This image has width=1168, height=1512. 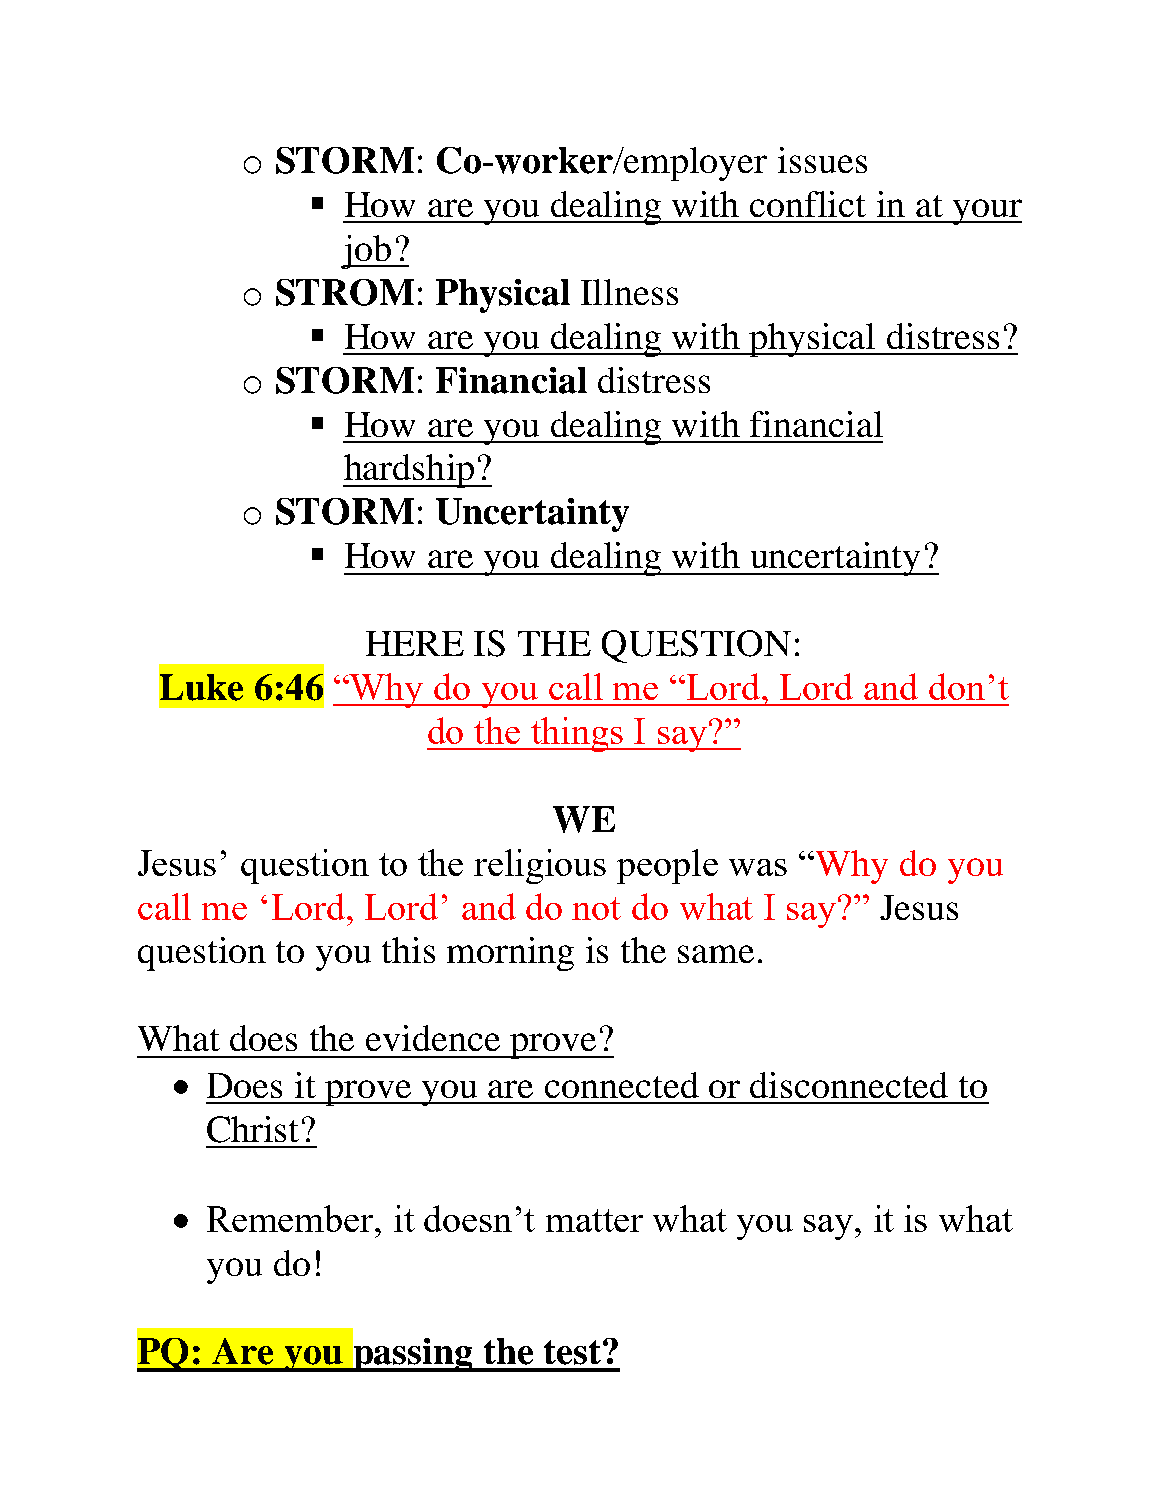 What do you see at coordinates (433, 1038) in the image?
I see `evidence` at bounding box center [433, 1038].
